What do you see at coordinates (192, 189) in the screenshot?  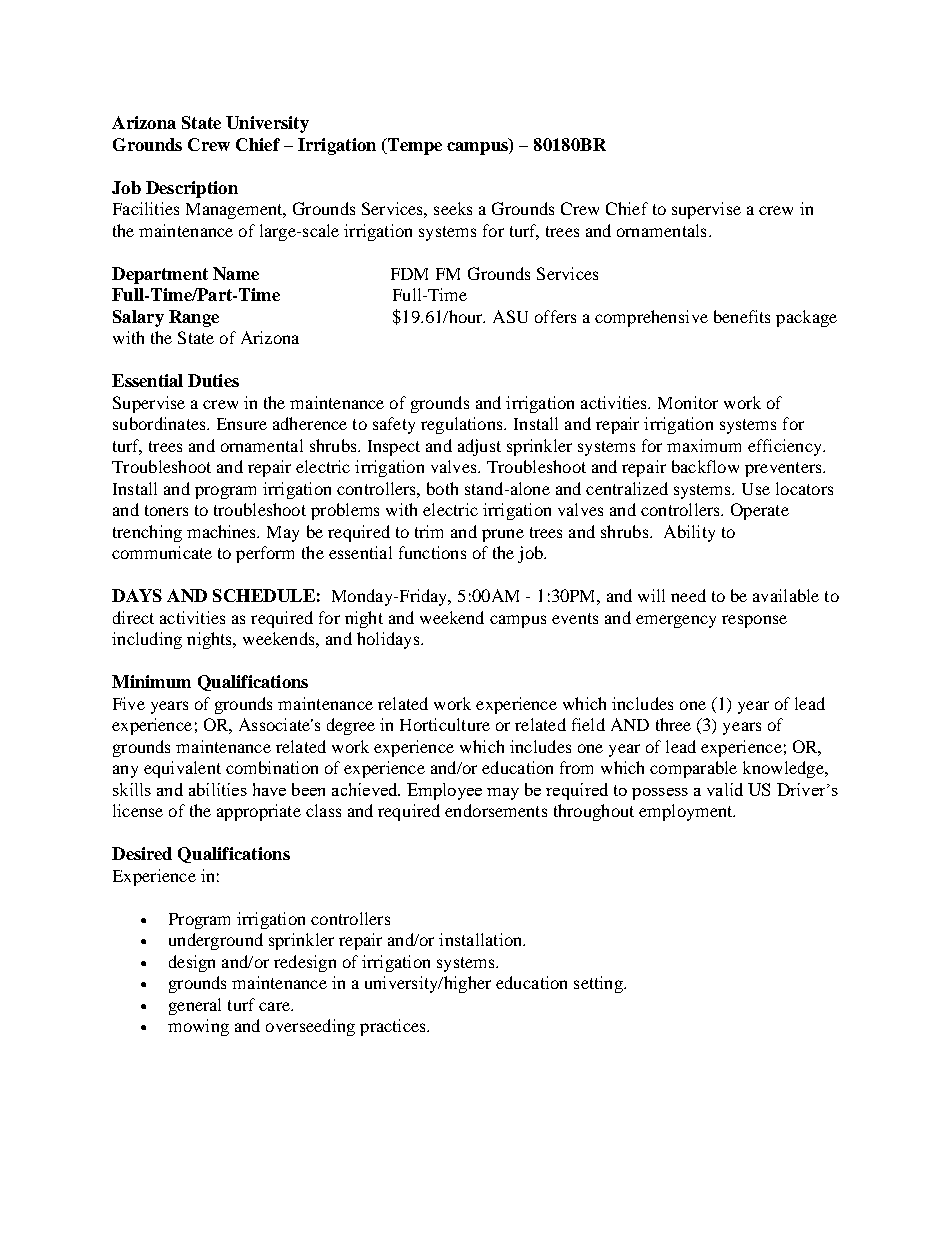 I see `Description` at bounding box center [192, 189].
